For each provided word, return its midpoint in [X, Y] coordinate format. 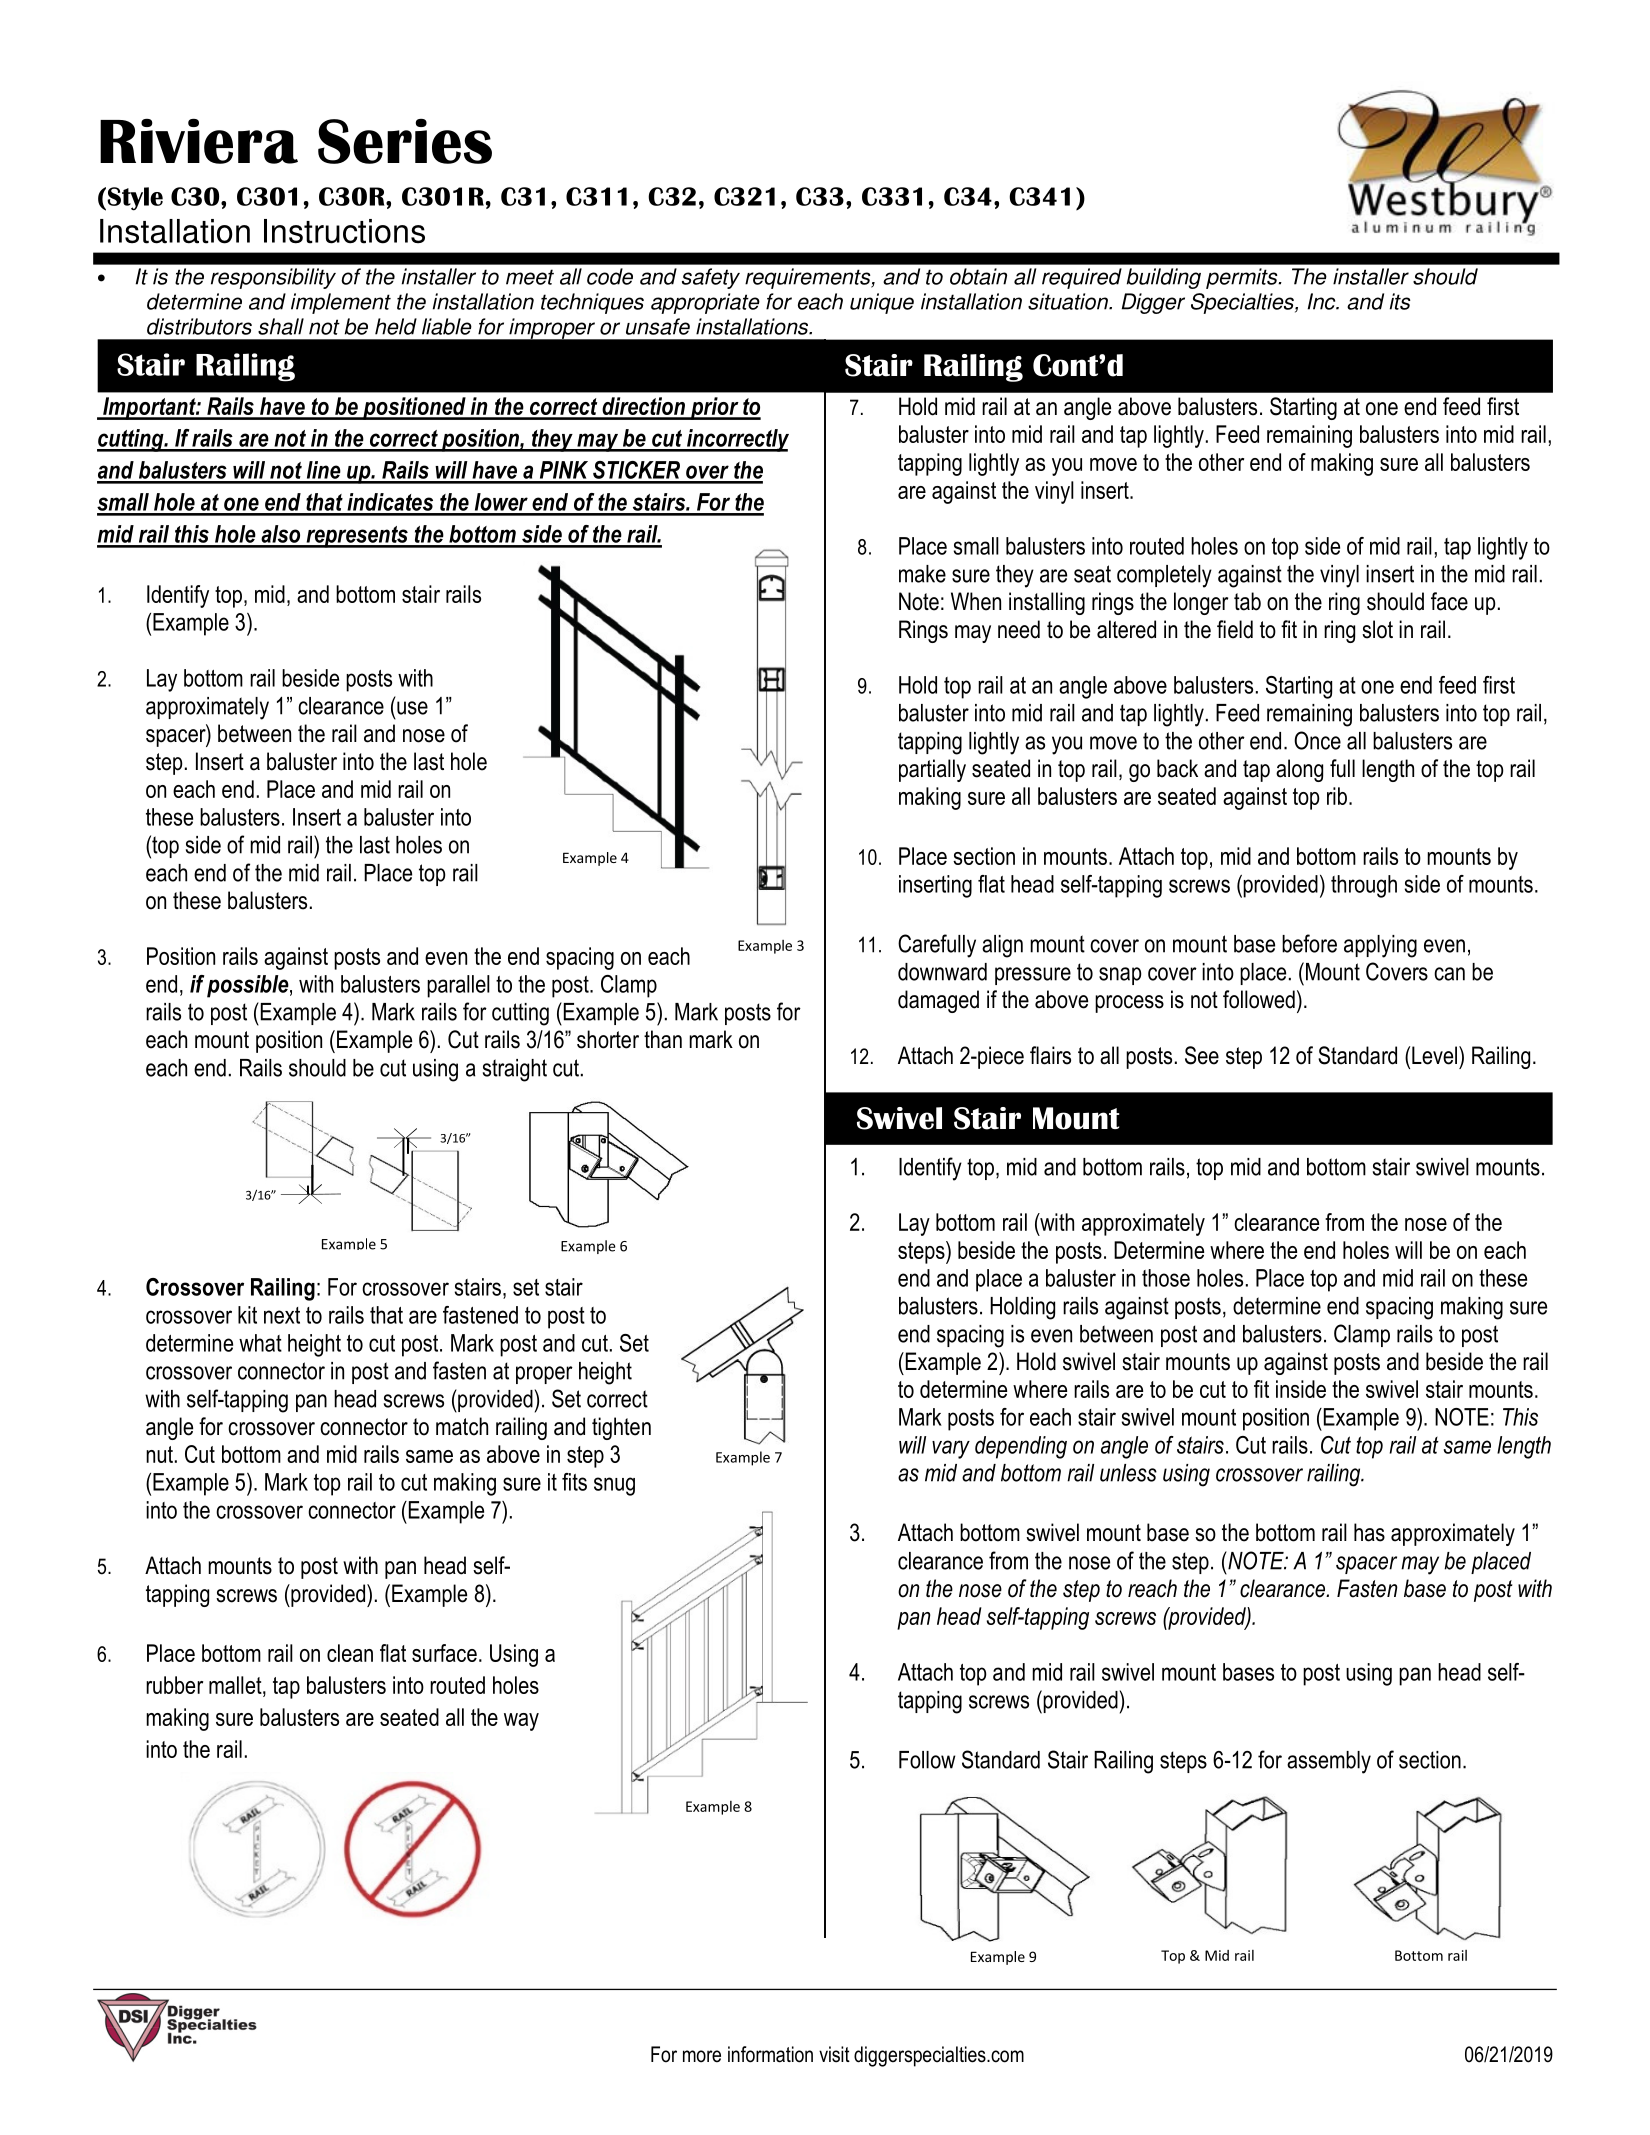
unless [1128, 1473]
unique [882, 303]
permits [1243, 278]
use [412, 708]
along [1299, 770]
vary [951, 1449]
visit [834, 2054]
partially [932, 770]
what [260, 1343]
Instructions [344, 231]
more [702, 2056]
